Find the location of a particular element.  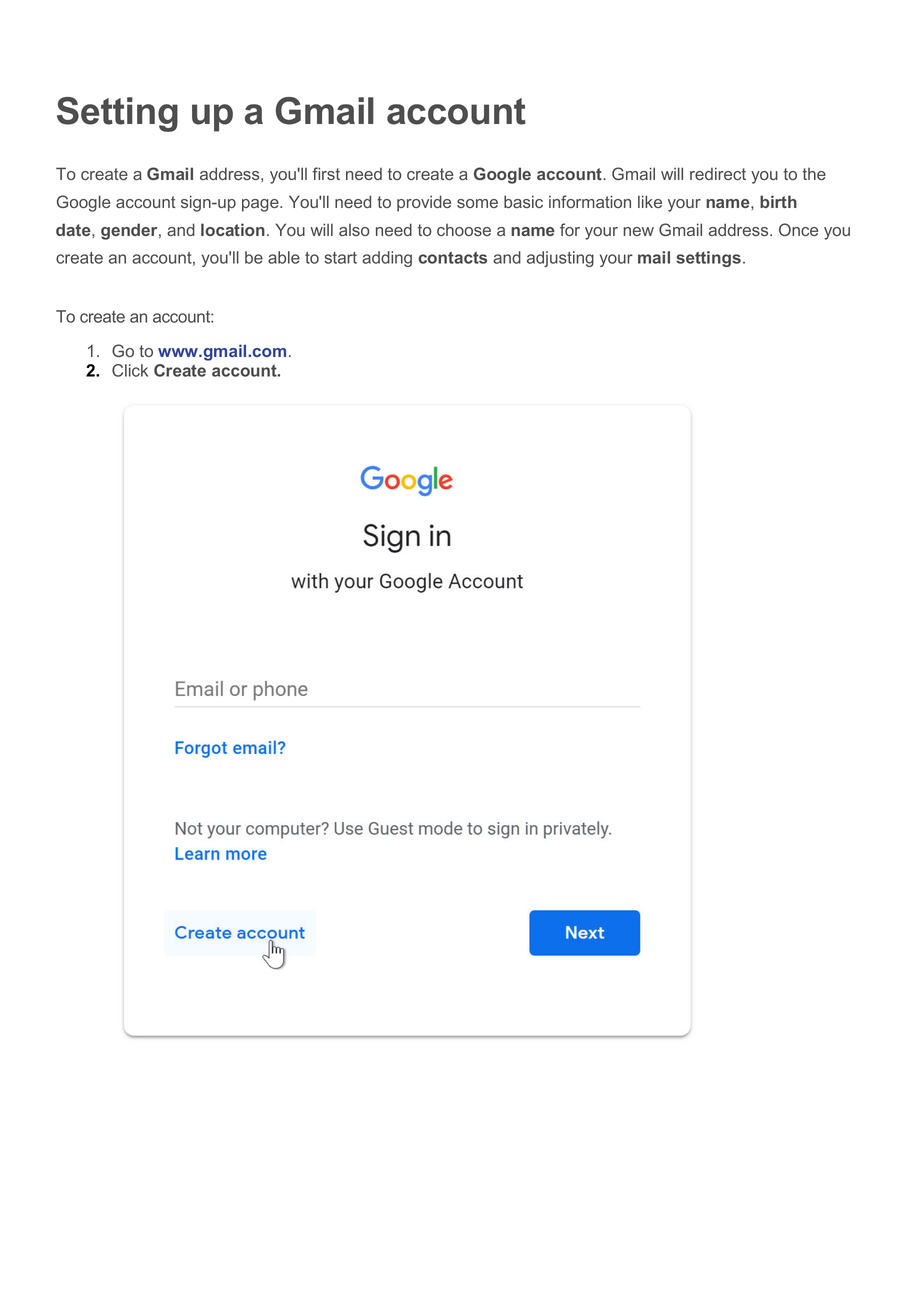

redirect is located at coordinates (718, 173).
